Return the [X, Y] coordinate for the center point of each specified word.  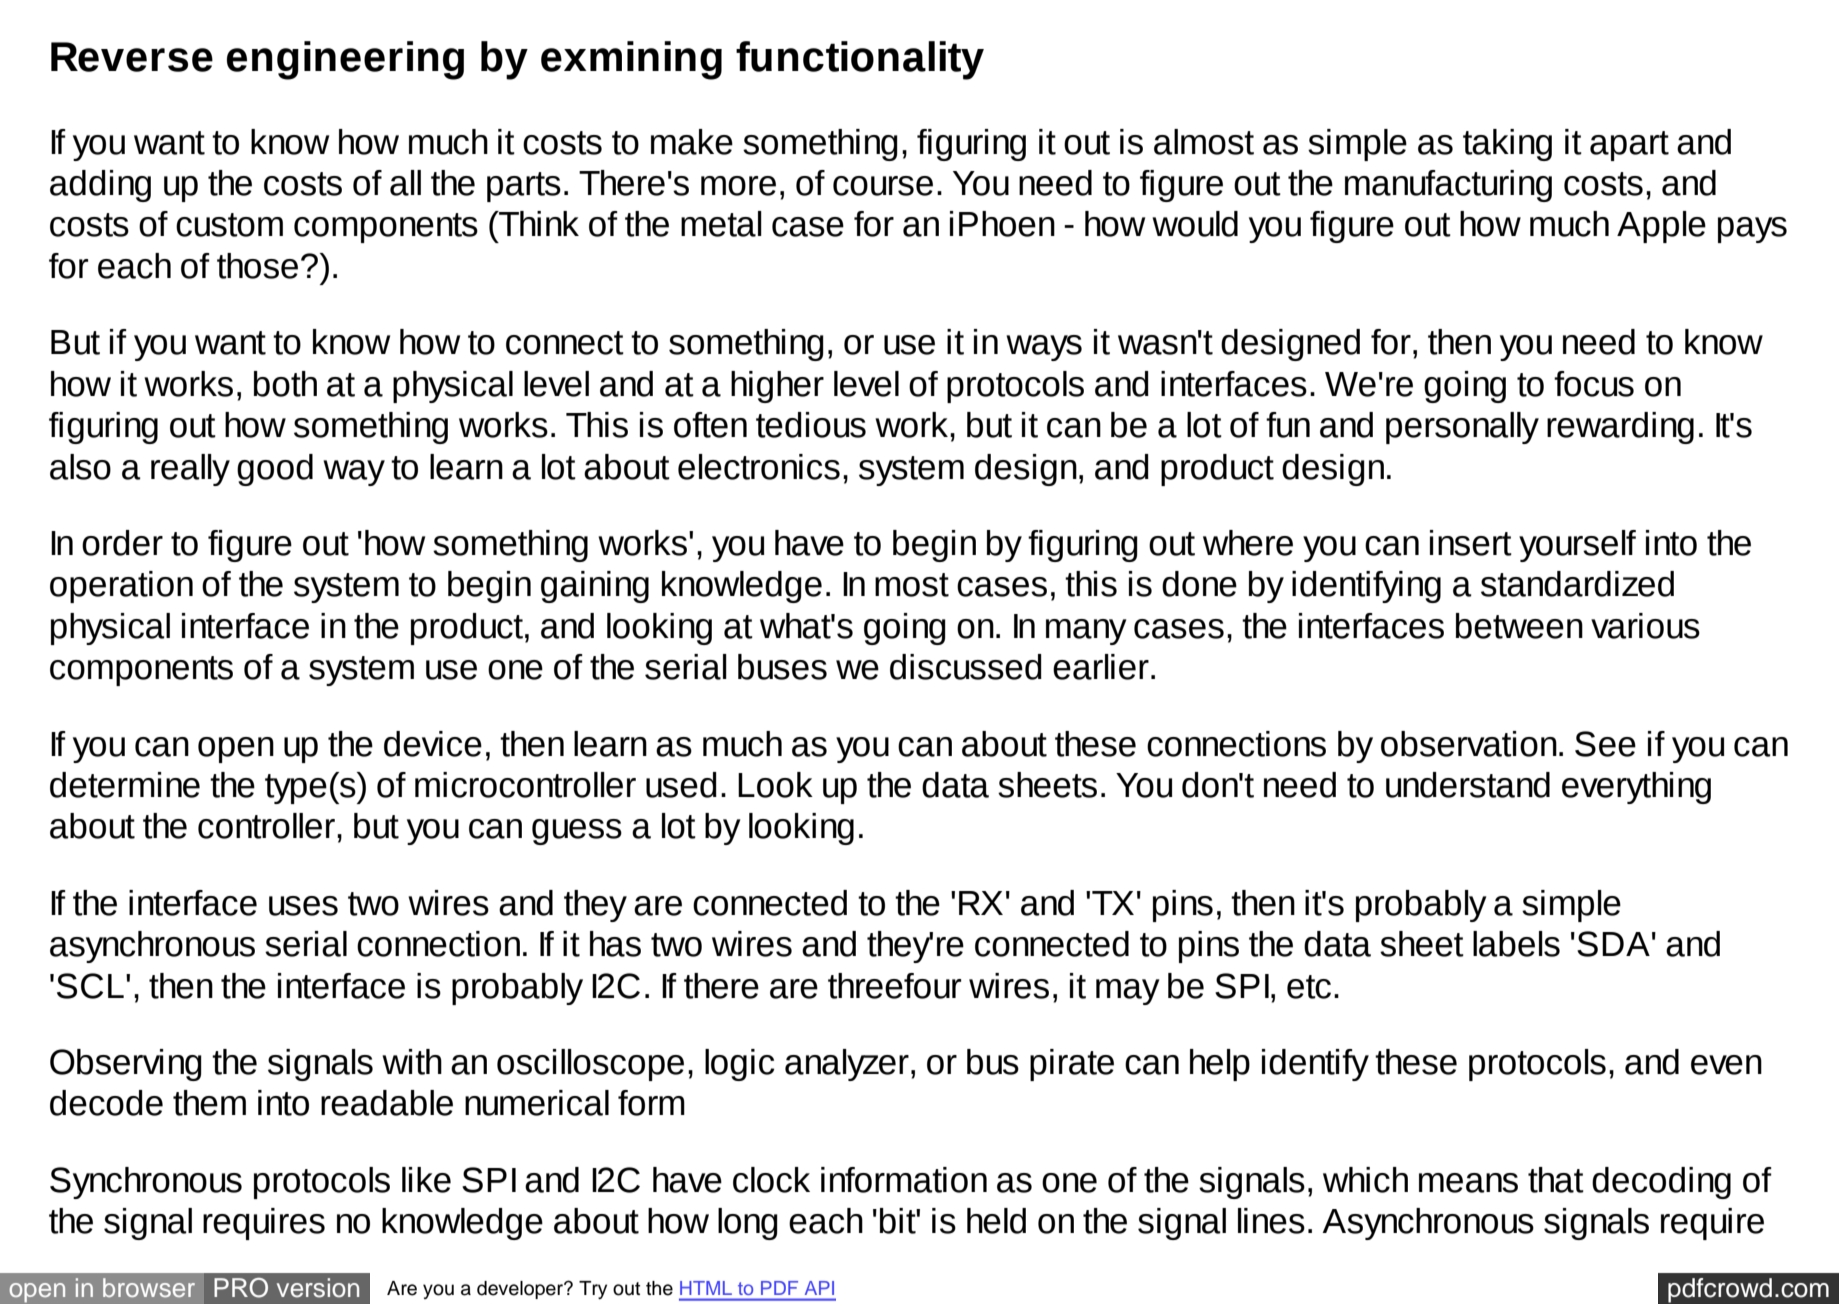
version [318, 1288]
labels [1516, 944]
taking [1507, 145]
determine [125, 785]
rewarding [1620, 428]
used [681, 785]
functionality [860, 60]
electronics [759, 467]
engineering [345, 60]
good [275, 470]
